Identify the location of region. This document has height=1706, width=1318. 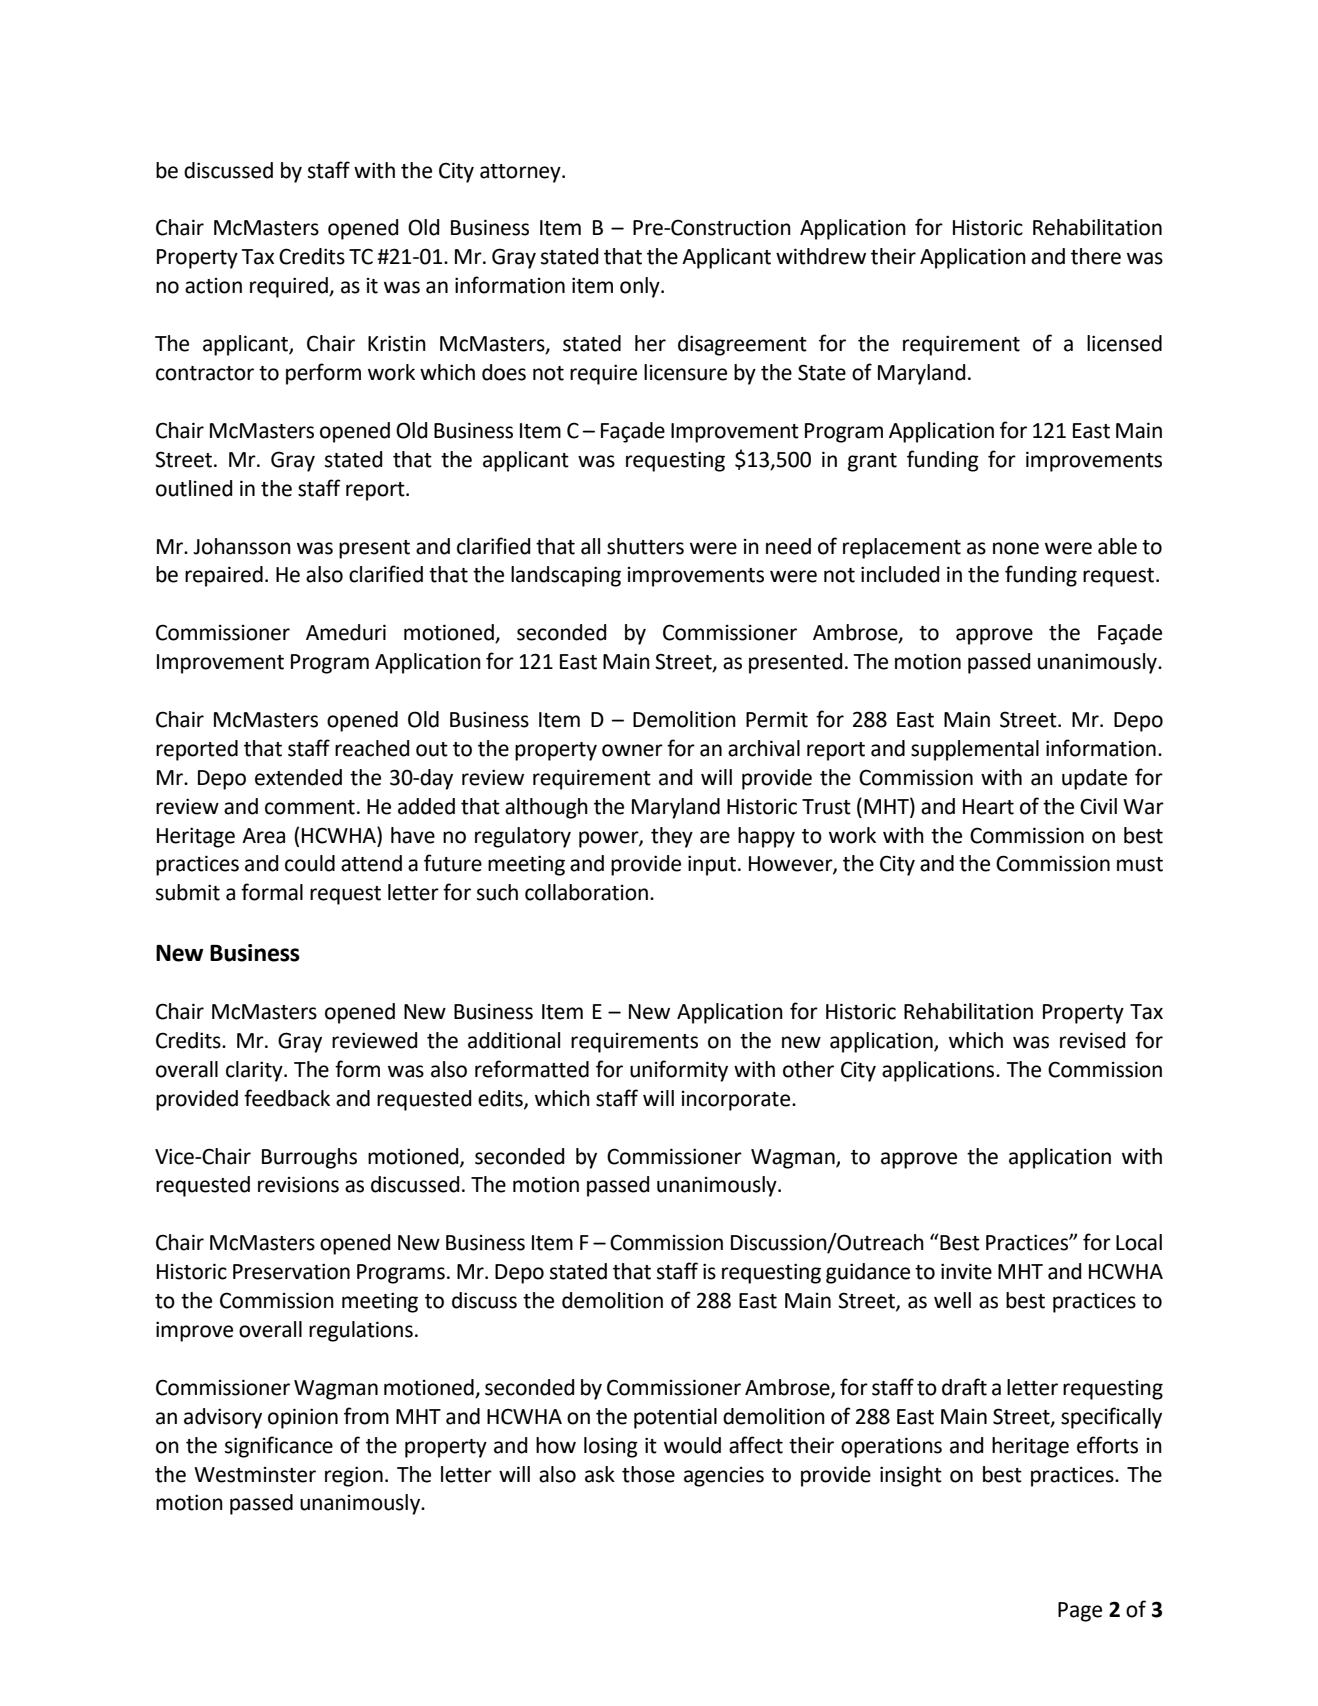
(354, 1476).
